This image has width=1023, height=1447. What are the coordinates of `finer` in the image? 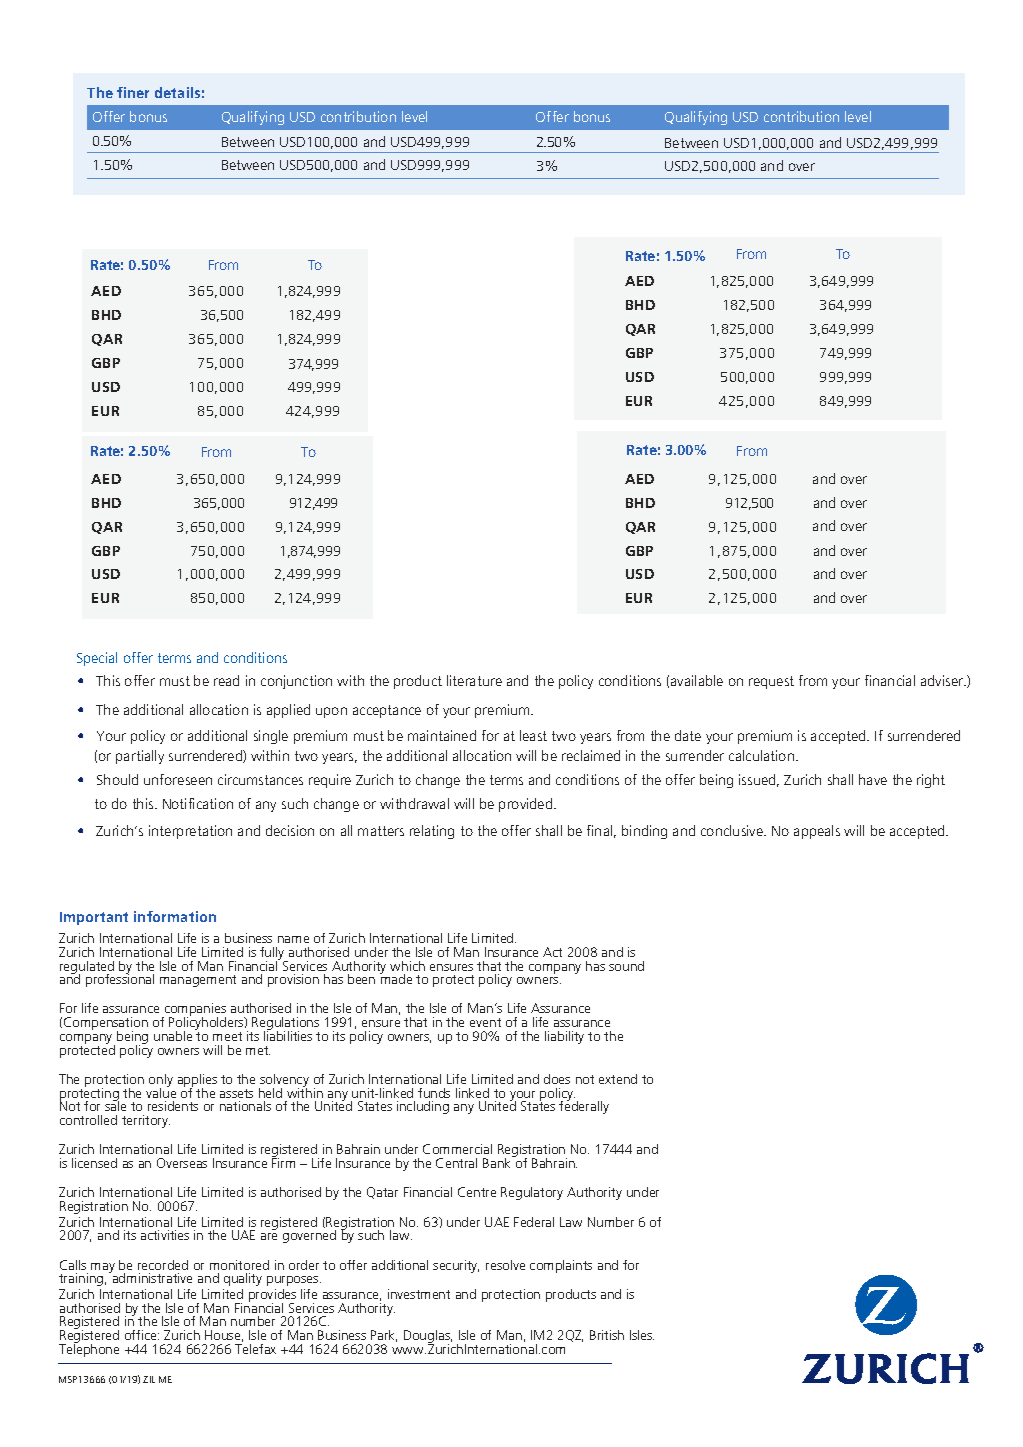 It's located at (133, 92).
